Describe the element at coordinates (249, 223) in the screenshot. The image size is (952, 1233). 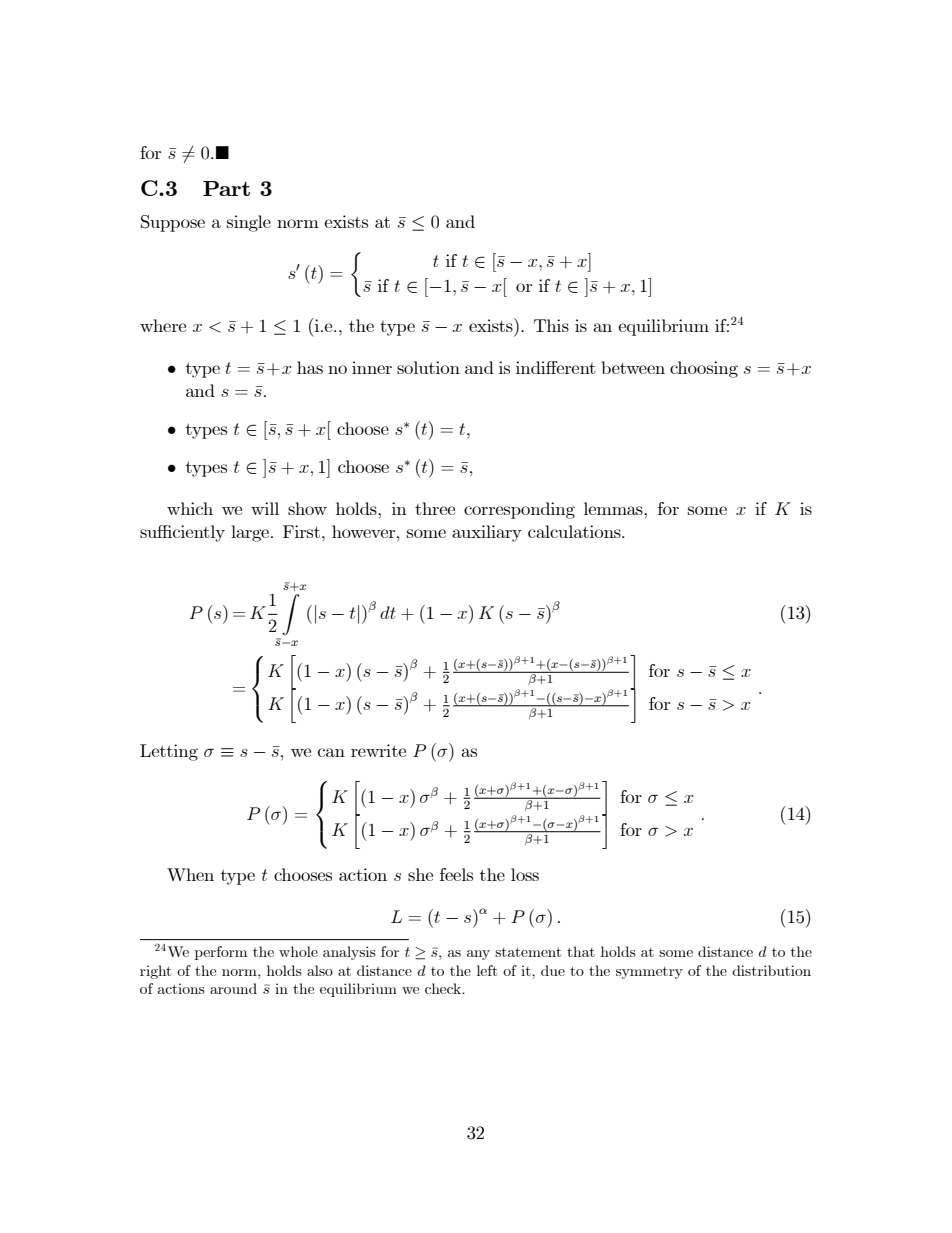
I see `single` at that location.
